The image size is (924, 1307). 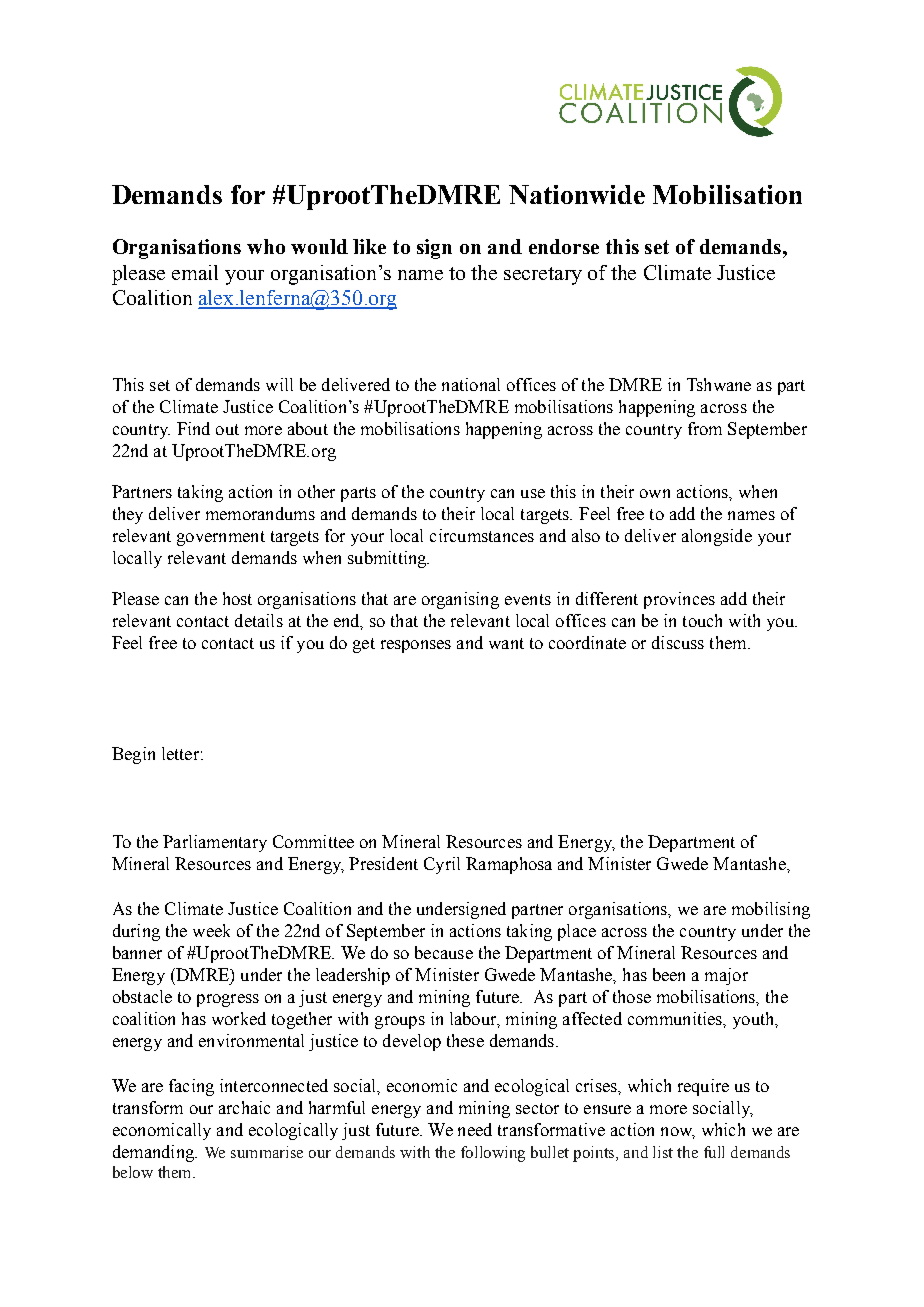 What do you see at coordinates (678, 642) in the document?
I see `discuss` at bounding box center [678, 642].
